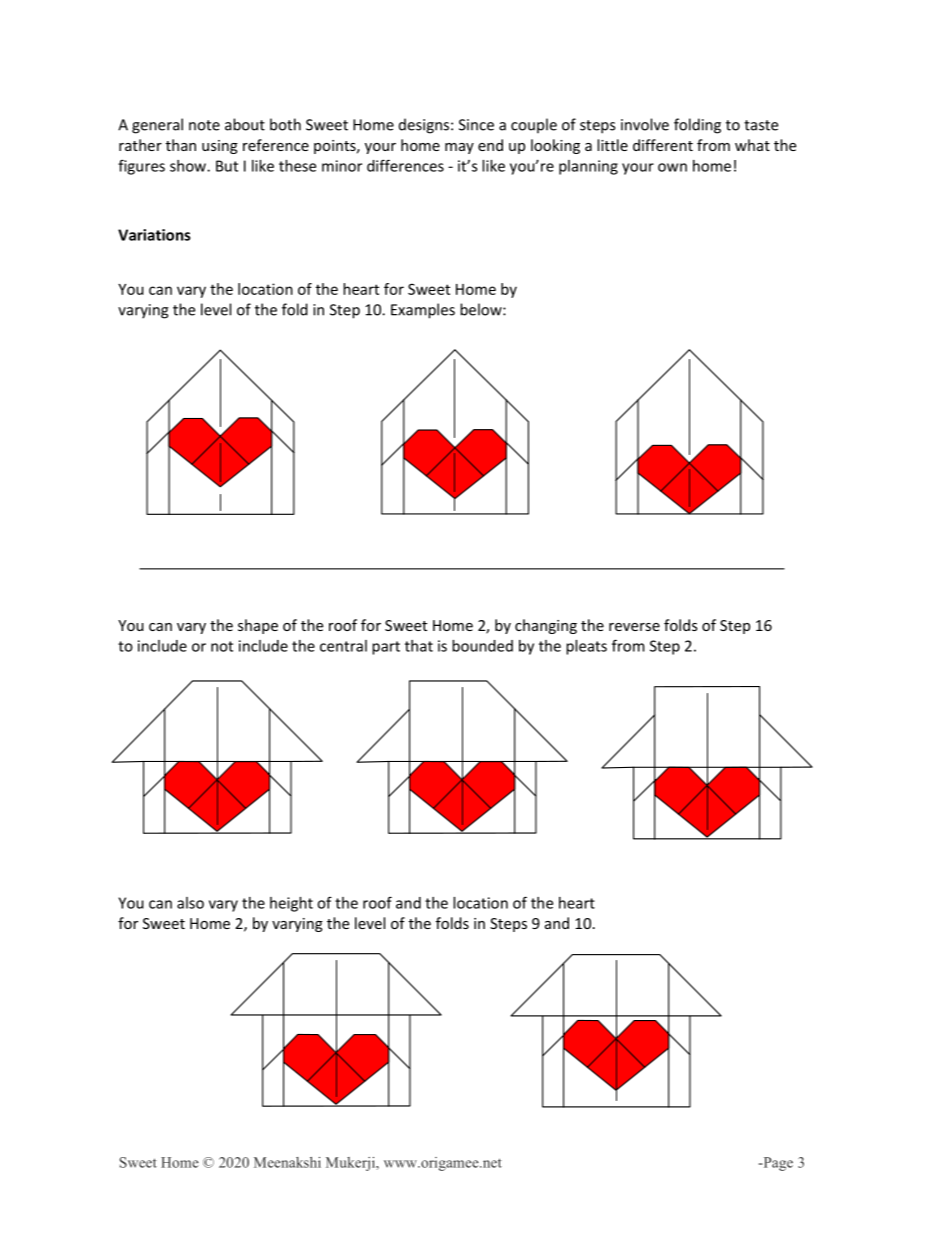 The height and width of the screenshot is (1233, 952). I want to click on that, so click(419, 646).
